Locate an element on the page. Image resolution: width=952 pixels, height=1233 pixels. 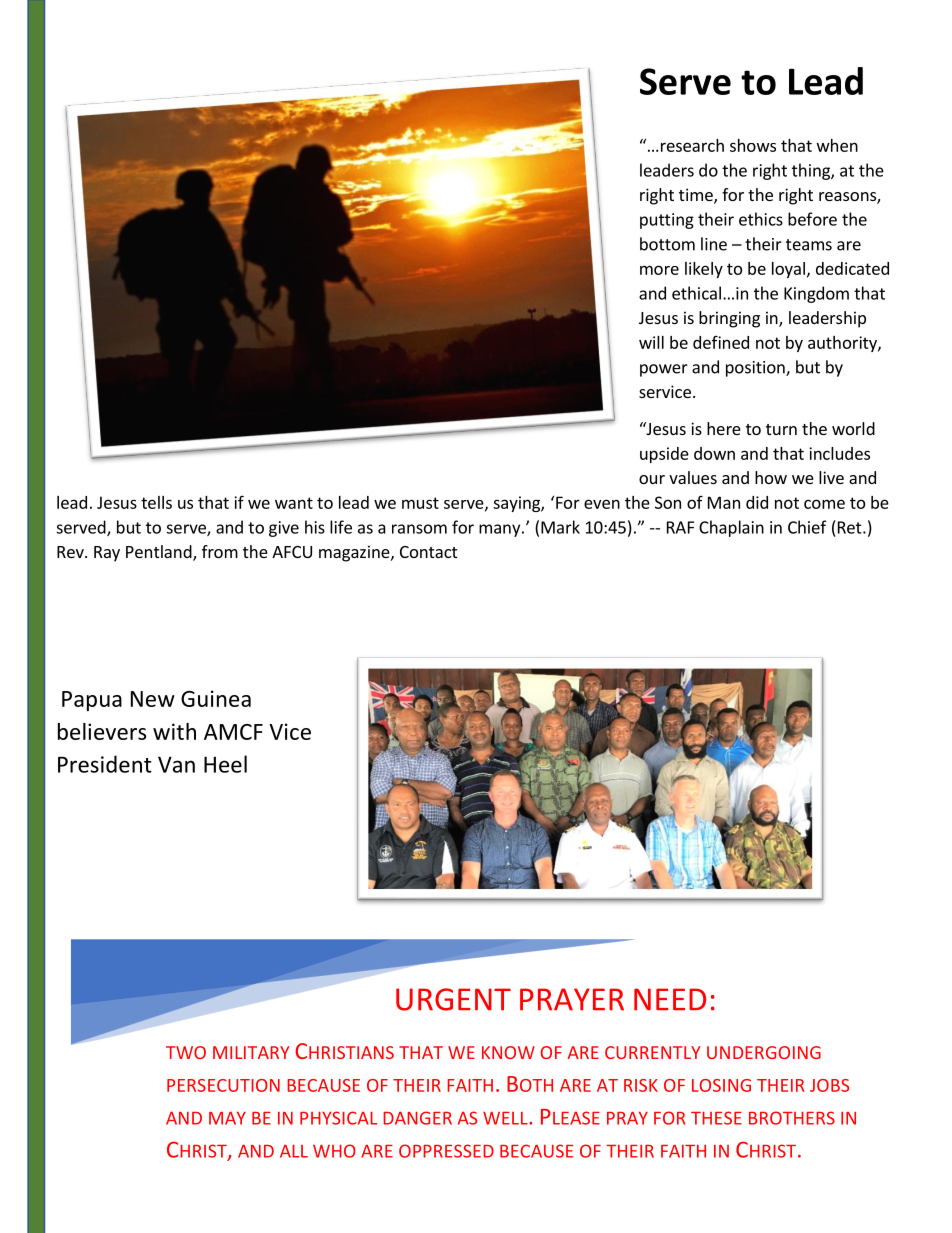
BROTHERS is located at coordinates (792, 1118).
